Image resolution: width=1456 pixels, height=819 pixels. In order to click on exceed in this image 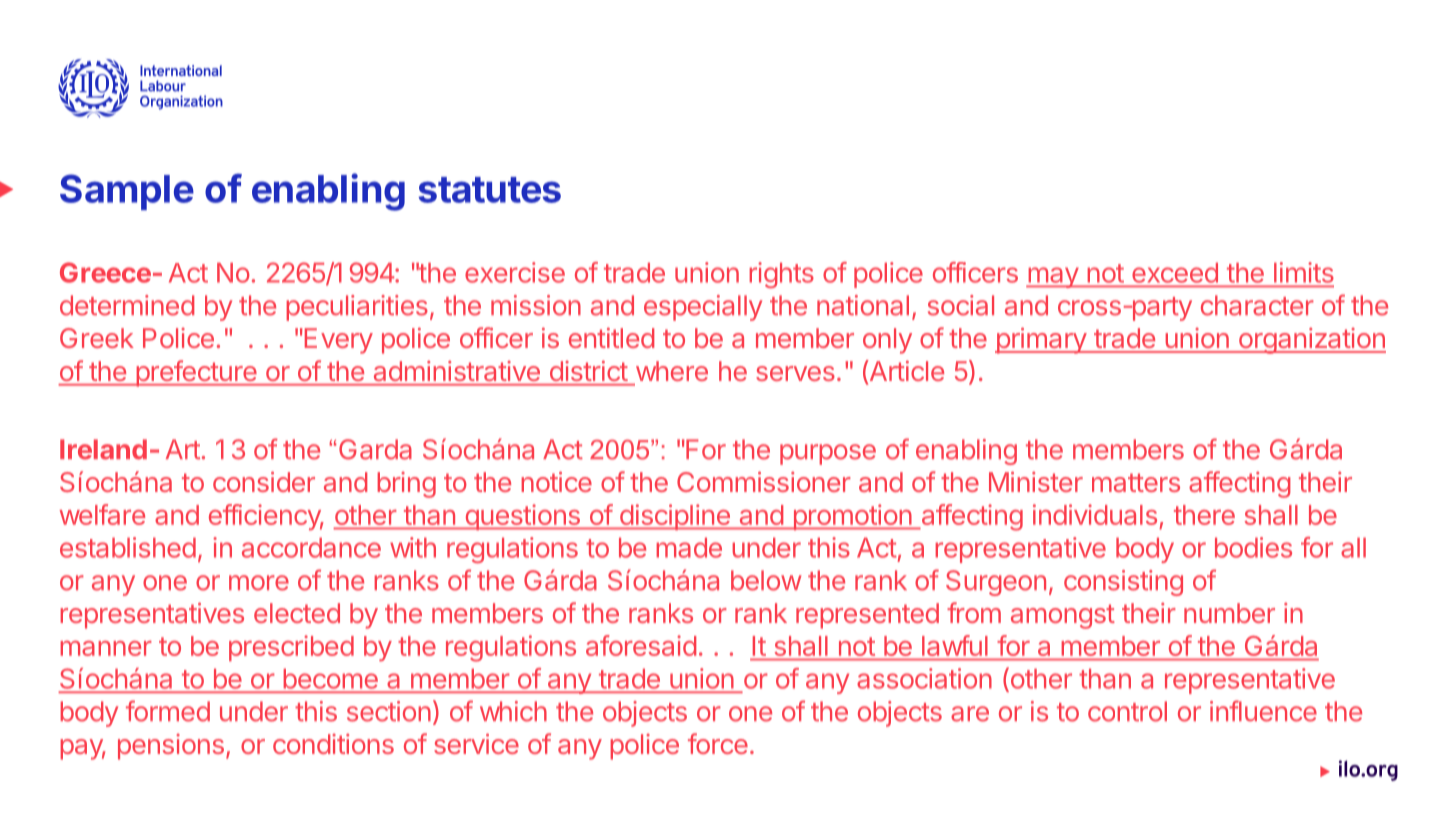, I will do `click(1175, 273)`.
